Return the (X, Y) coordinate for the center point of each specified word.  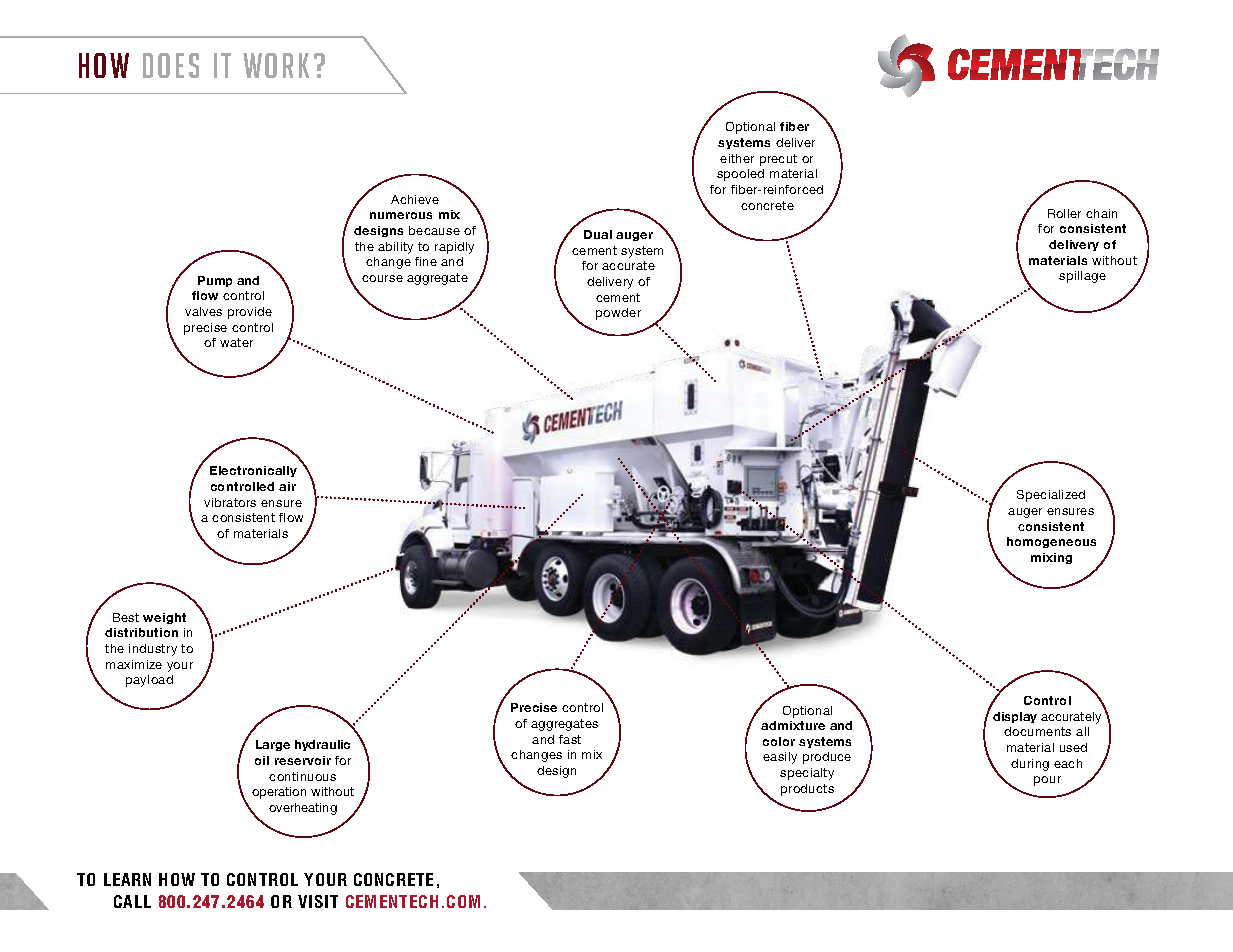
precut (778, 160)
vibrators (230, 502)
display (1015, 717)
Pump (215, 281)
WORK (276, 65)
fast (570, 739)
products (807, 790)
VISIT (318, 901)
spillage (1082, 277)
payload (149, 681)
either (737, 158)
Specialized (1051, 496)
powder (618, 314)
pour (1047, 781)
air (287, 486)
